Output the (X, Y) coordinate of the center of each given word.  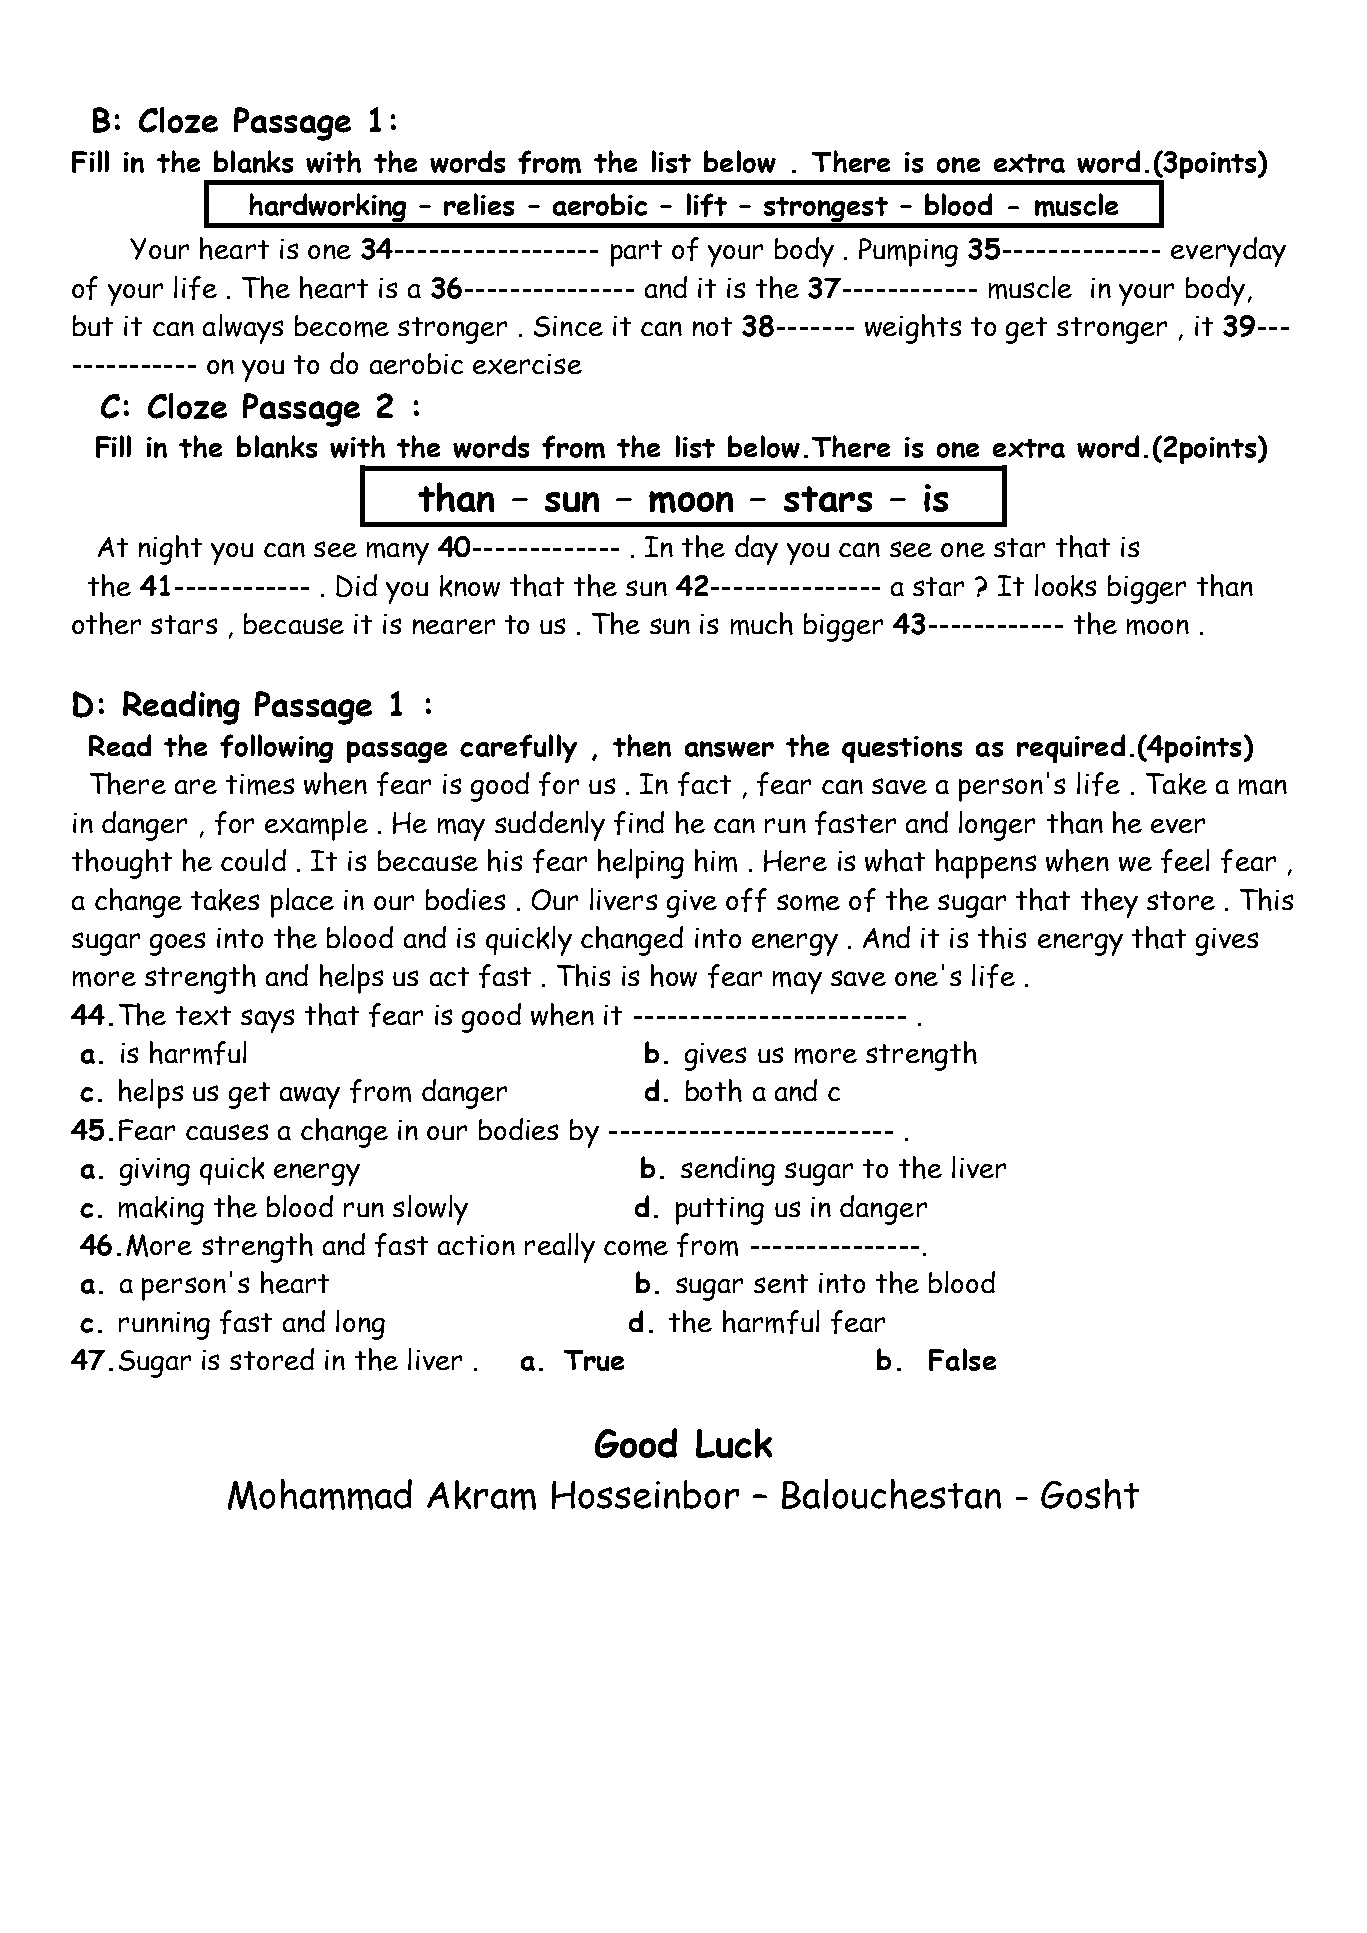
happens (986, 864)
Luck (734, 1443)
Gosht (1090, 1494)
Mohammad (320, 1494)
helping (641, 864)
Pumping (908, 252)
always (243, 329)
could (253, 860)
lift (707, 205)
